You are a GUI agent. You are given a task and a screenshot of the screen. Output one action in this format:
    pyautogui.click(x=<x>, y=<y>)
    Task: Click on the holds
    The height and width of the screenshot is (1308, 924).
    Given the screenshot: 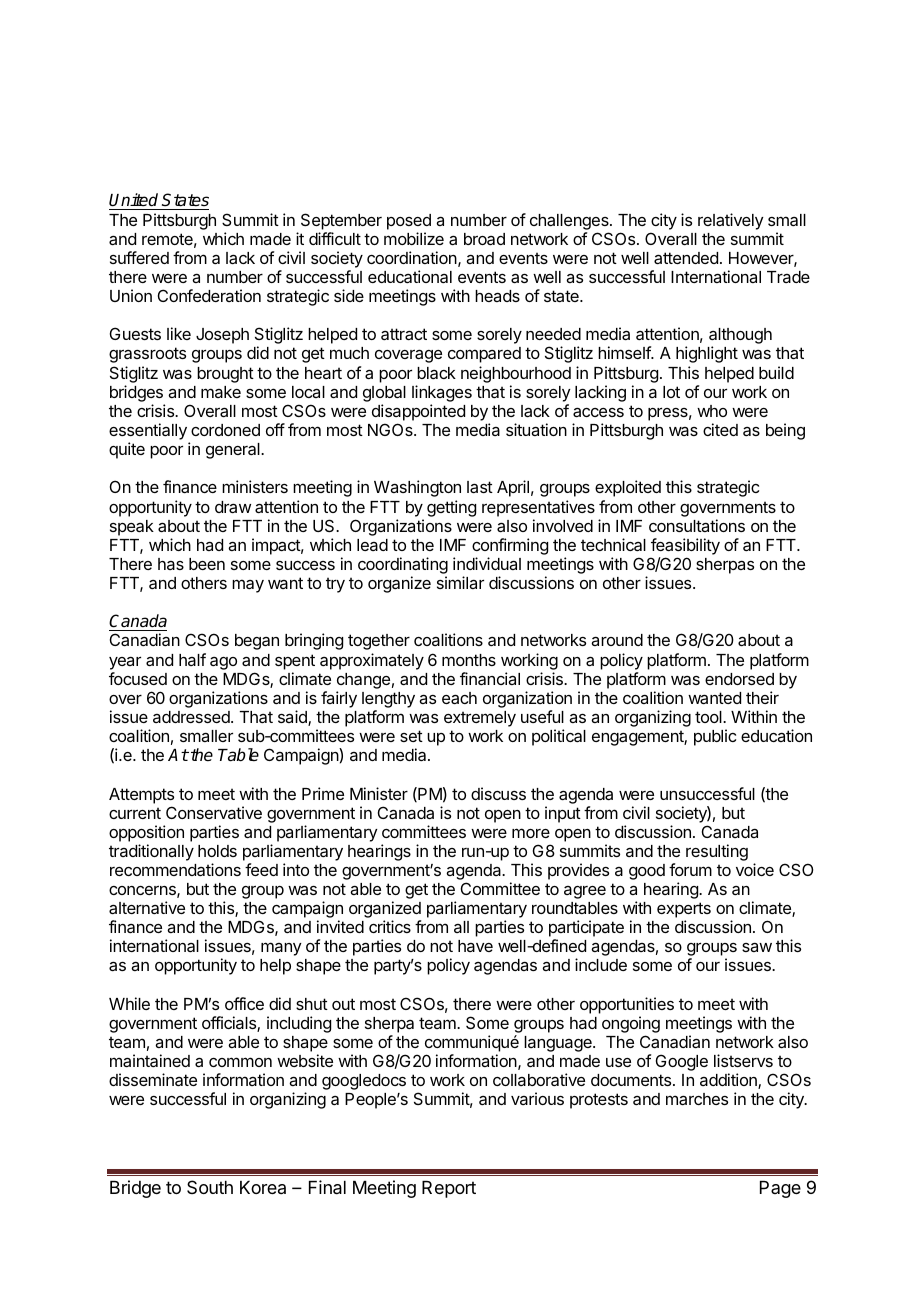 What is the action you would take?
    pyautogui.click(x=217, y=851)
